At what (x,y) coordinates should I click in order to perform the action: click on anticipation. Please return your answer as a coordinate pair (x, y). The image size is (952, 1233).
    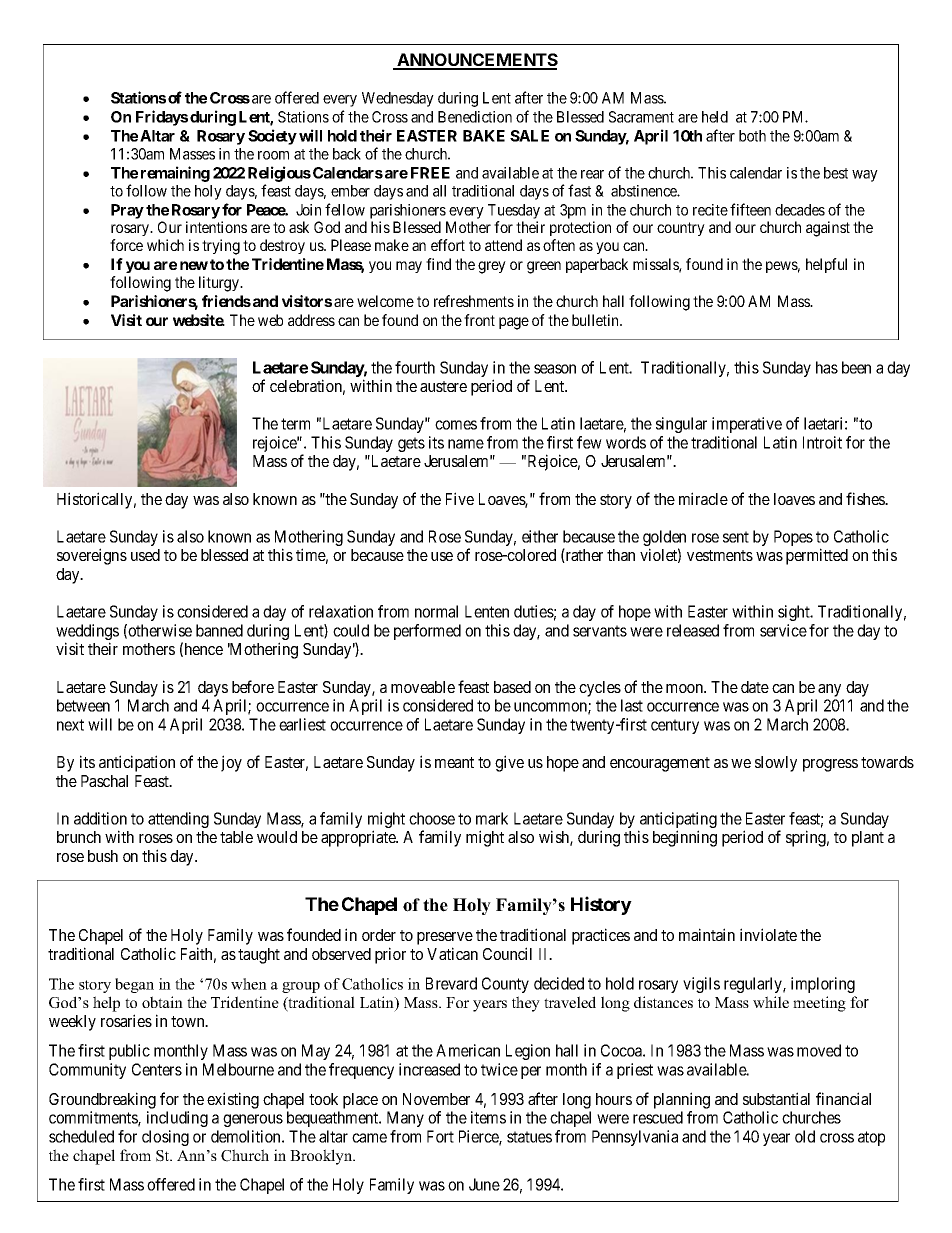
    Looking at the image, I should click on (137, 763).
